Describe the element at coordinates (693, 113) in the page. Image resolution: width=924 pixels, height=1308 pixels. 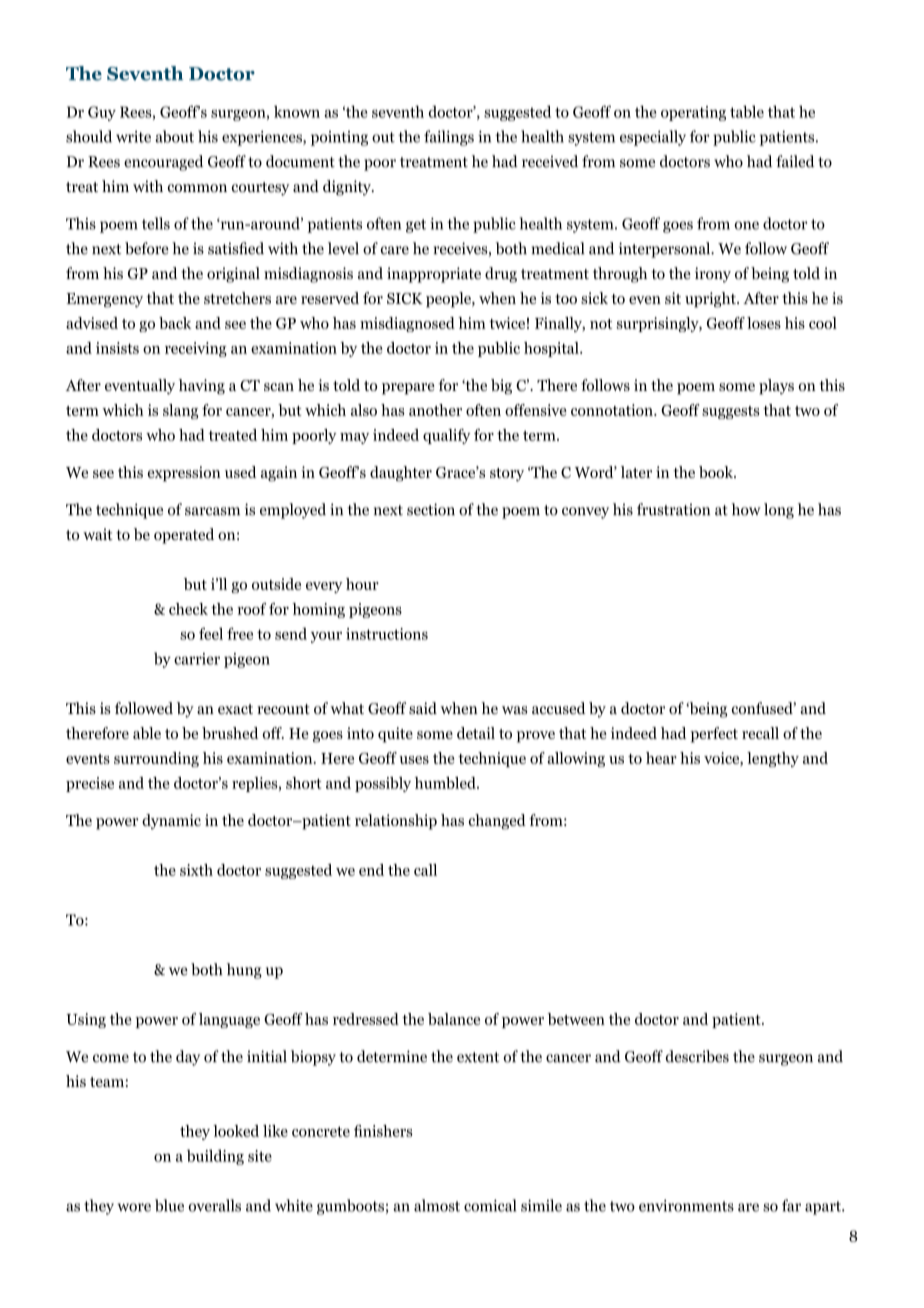
I see `operating` at that location.
